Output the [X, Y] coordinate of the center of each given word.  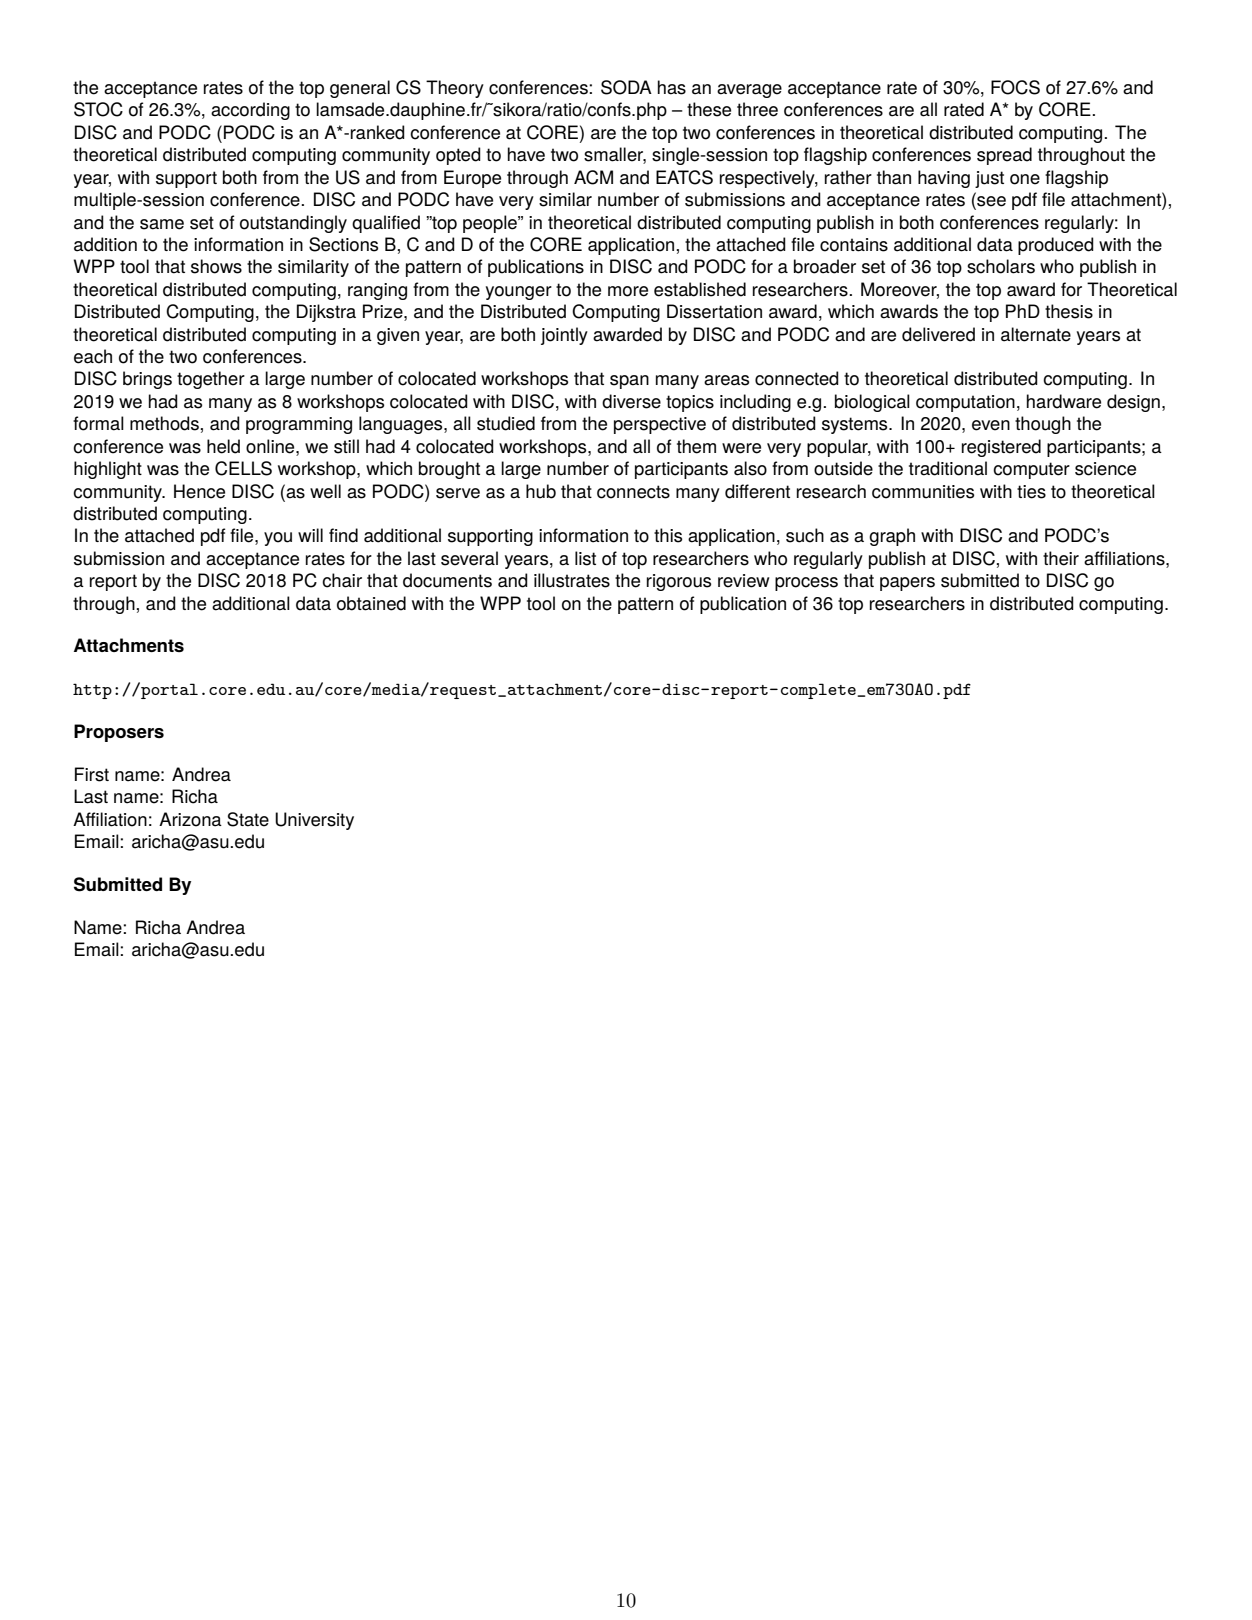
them [696, 446]
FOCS [1015, 87]
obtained [371, 603]
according [250, 111]
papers [907, 584]
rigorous [679, 582]
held [223, 446]
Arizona [190, 819]
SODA [626, 87]
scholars [1001, 266]
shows [216, 266]
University [314, 821]
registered [1001, 448]
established [700, 289]
